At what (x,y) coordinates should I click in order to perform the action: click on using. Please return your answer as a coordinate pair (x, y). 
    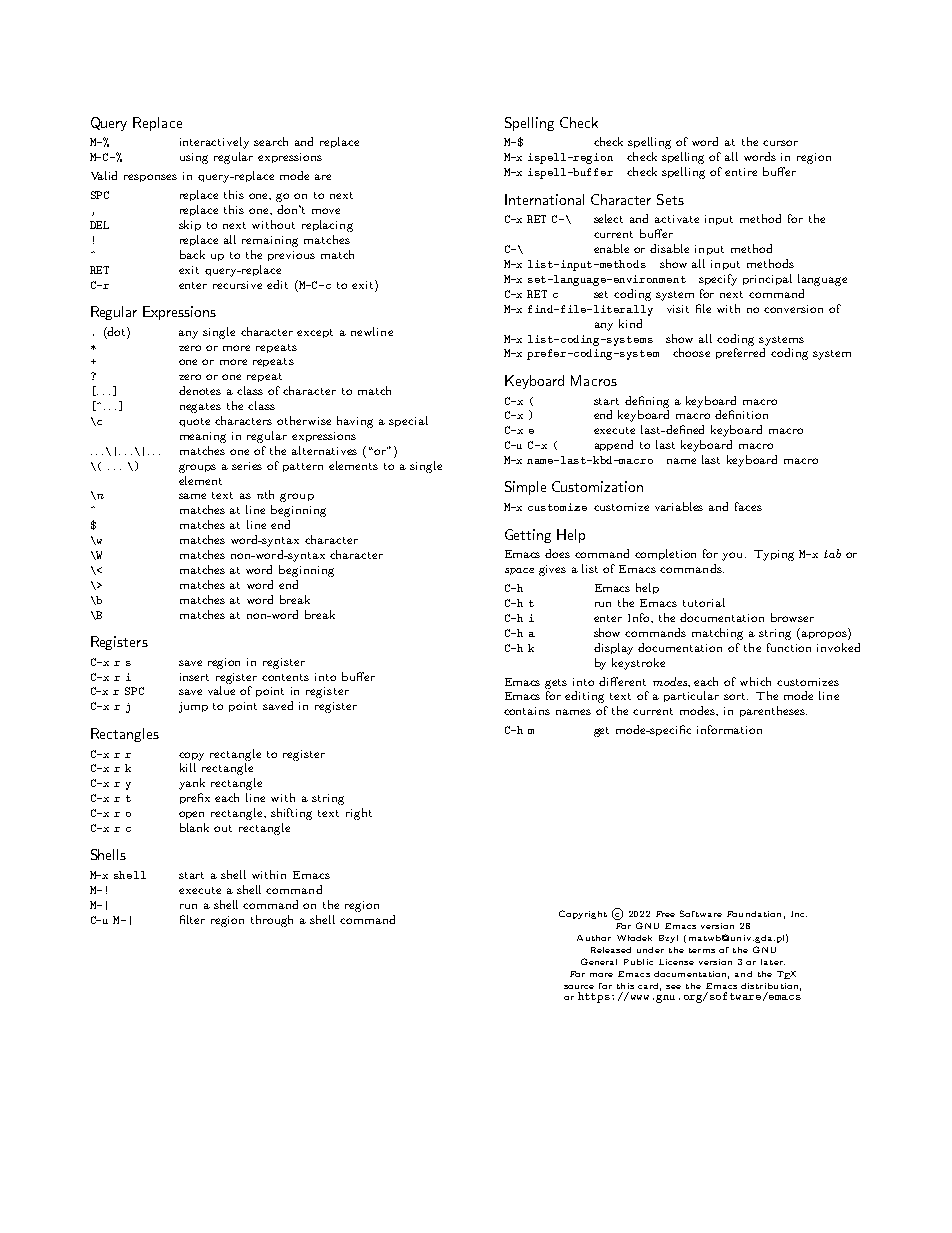
    Looking at the image, I should click on (194, 158).
